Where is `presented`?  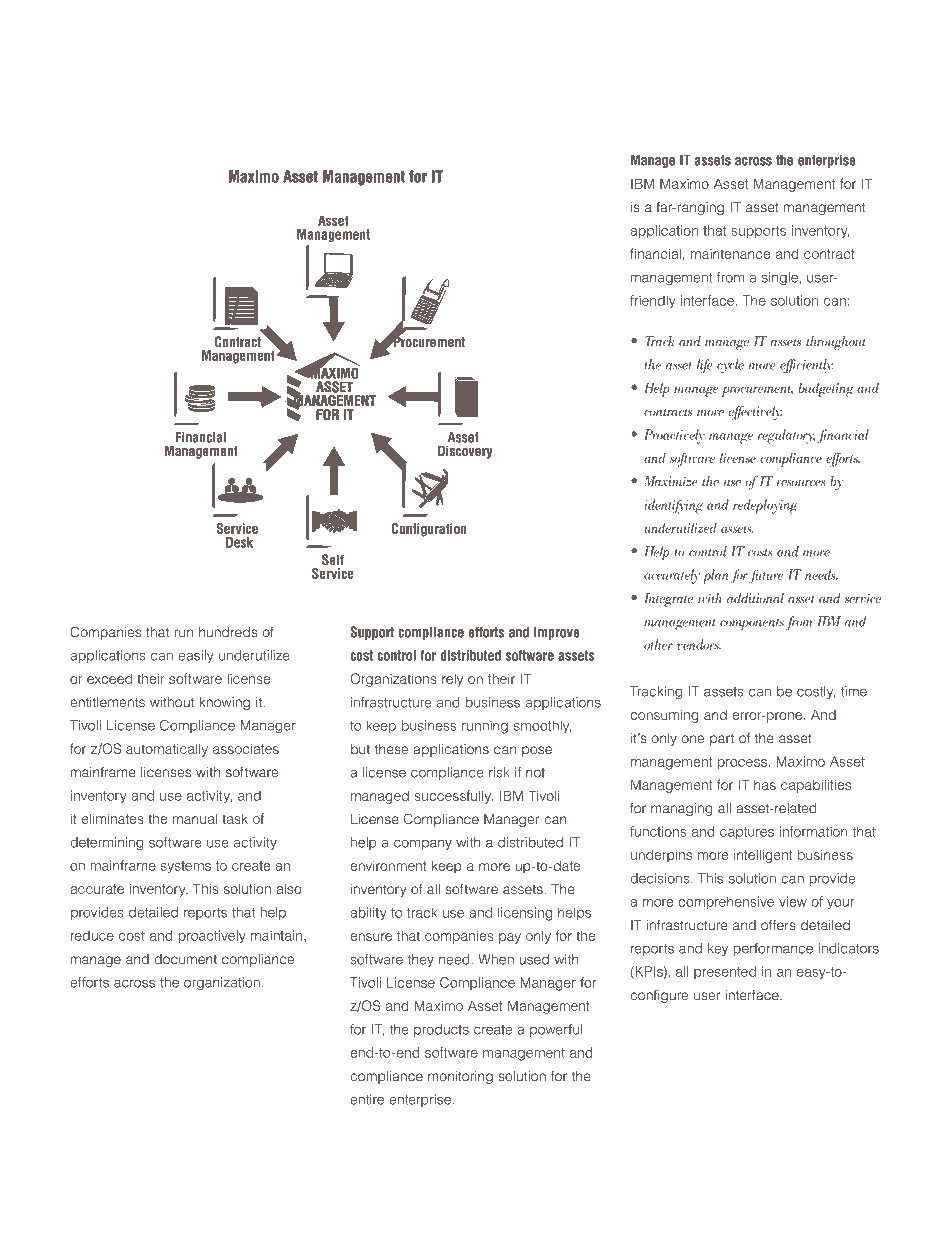 presented is located at coordinates (725, 972).
